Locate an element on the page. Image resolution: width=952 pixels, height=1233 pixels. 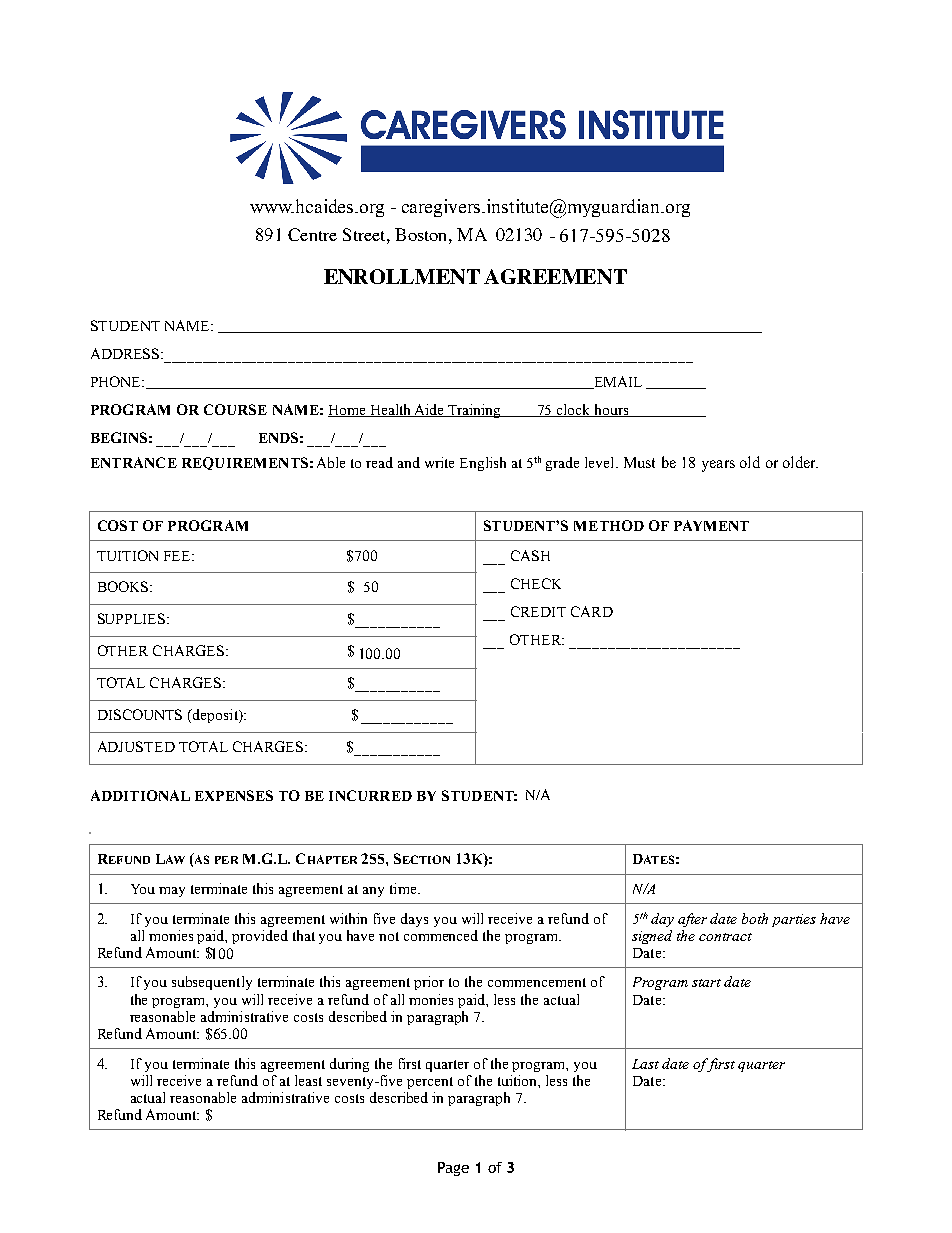
commenced is located at coordinates (441, 935).
